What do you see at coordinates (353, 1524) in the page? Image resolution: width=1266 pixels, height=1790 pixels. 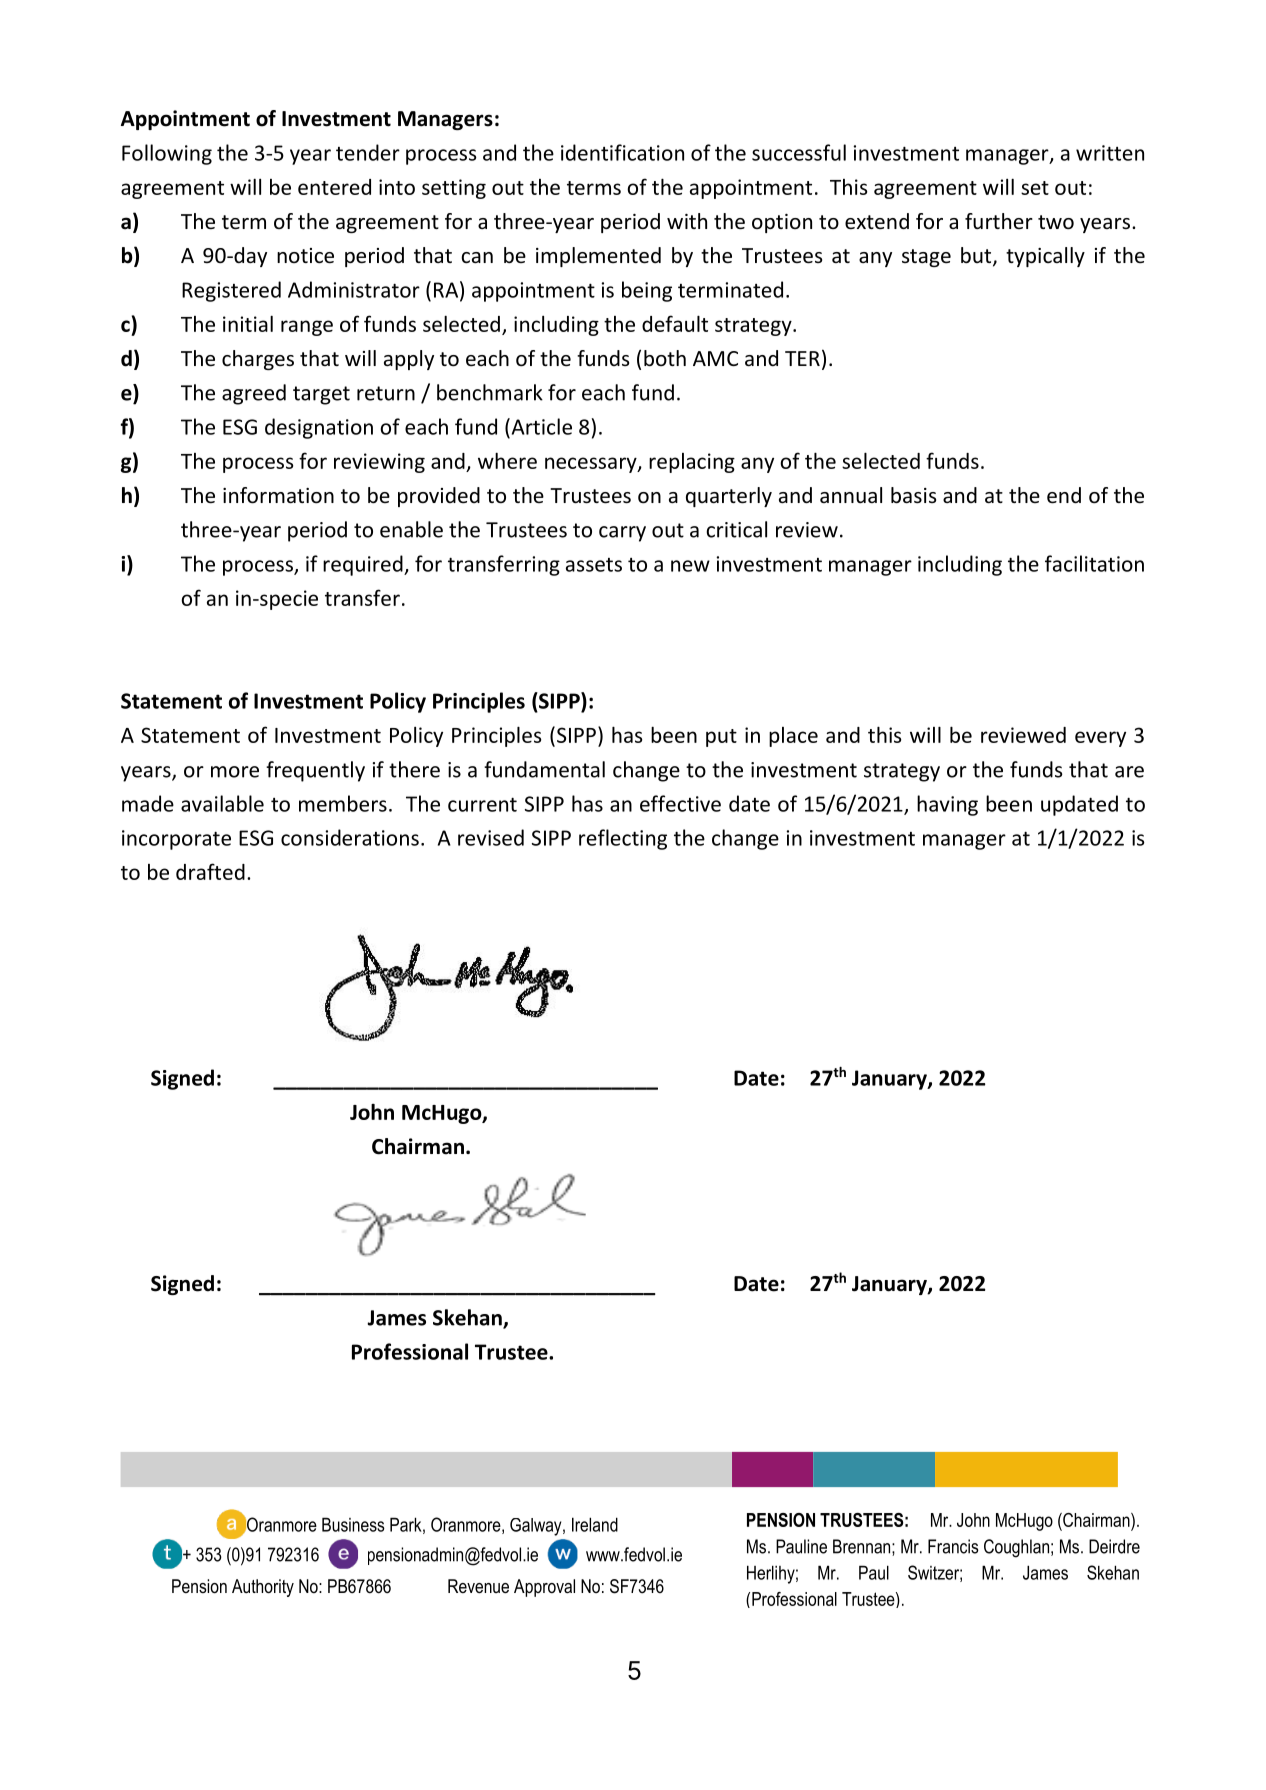 I see `Business` at bounding box center [353, 1524].
